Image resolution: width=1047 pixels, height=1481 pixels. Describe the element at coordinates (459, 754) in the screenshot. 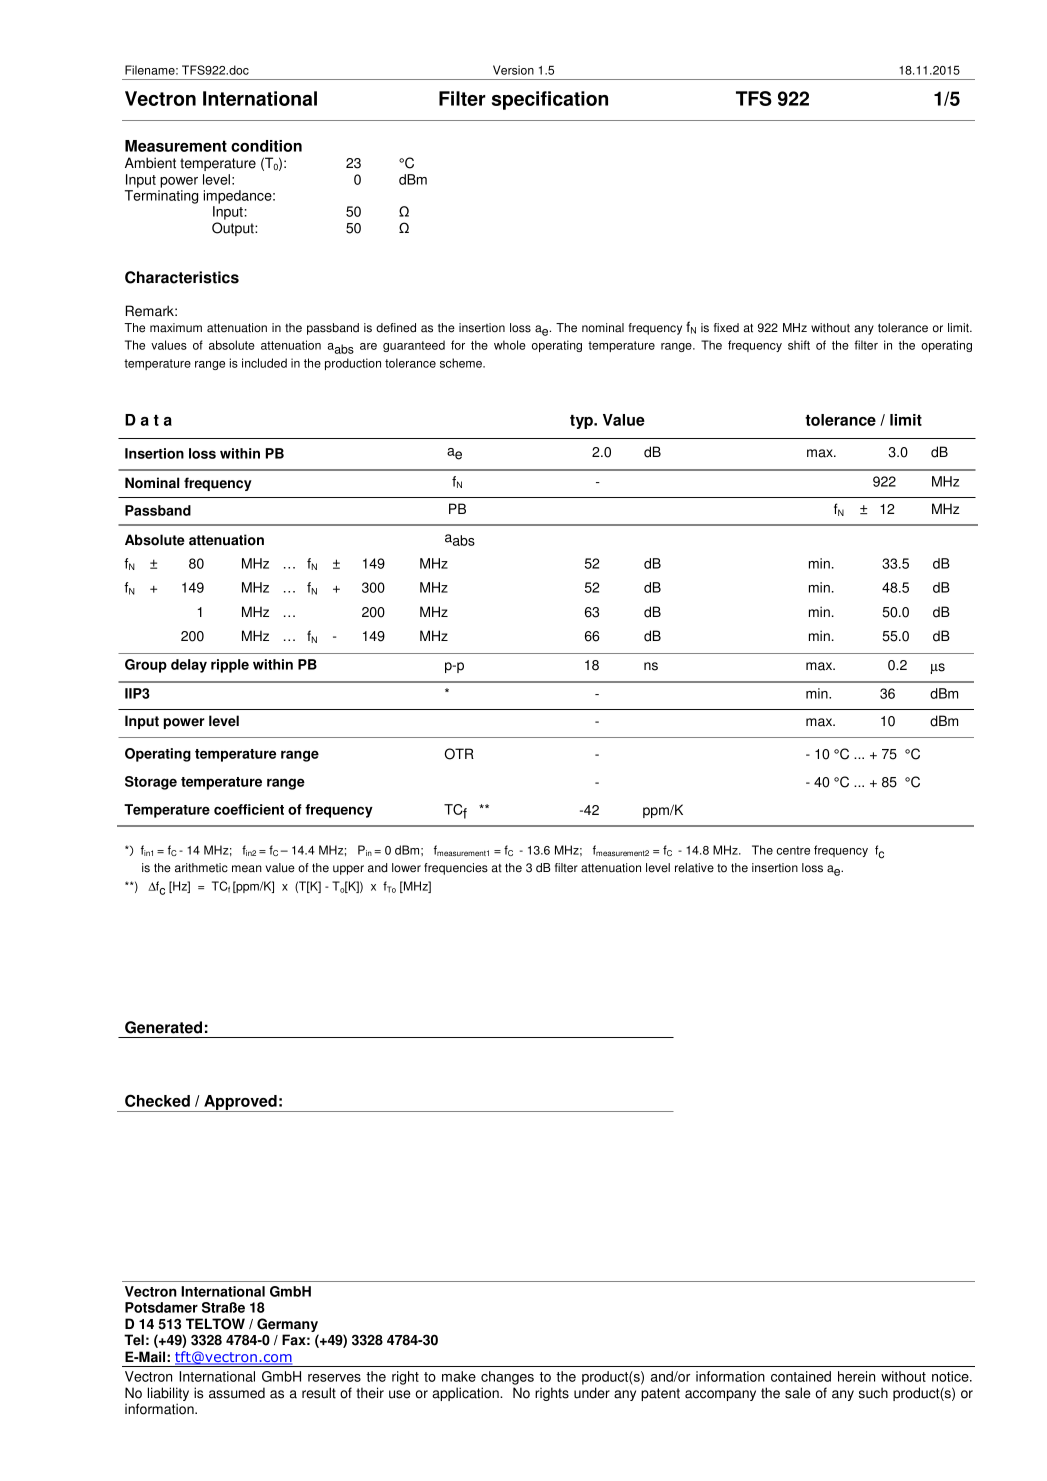

I see `OTR` at that location.
